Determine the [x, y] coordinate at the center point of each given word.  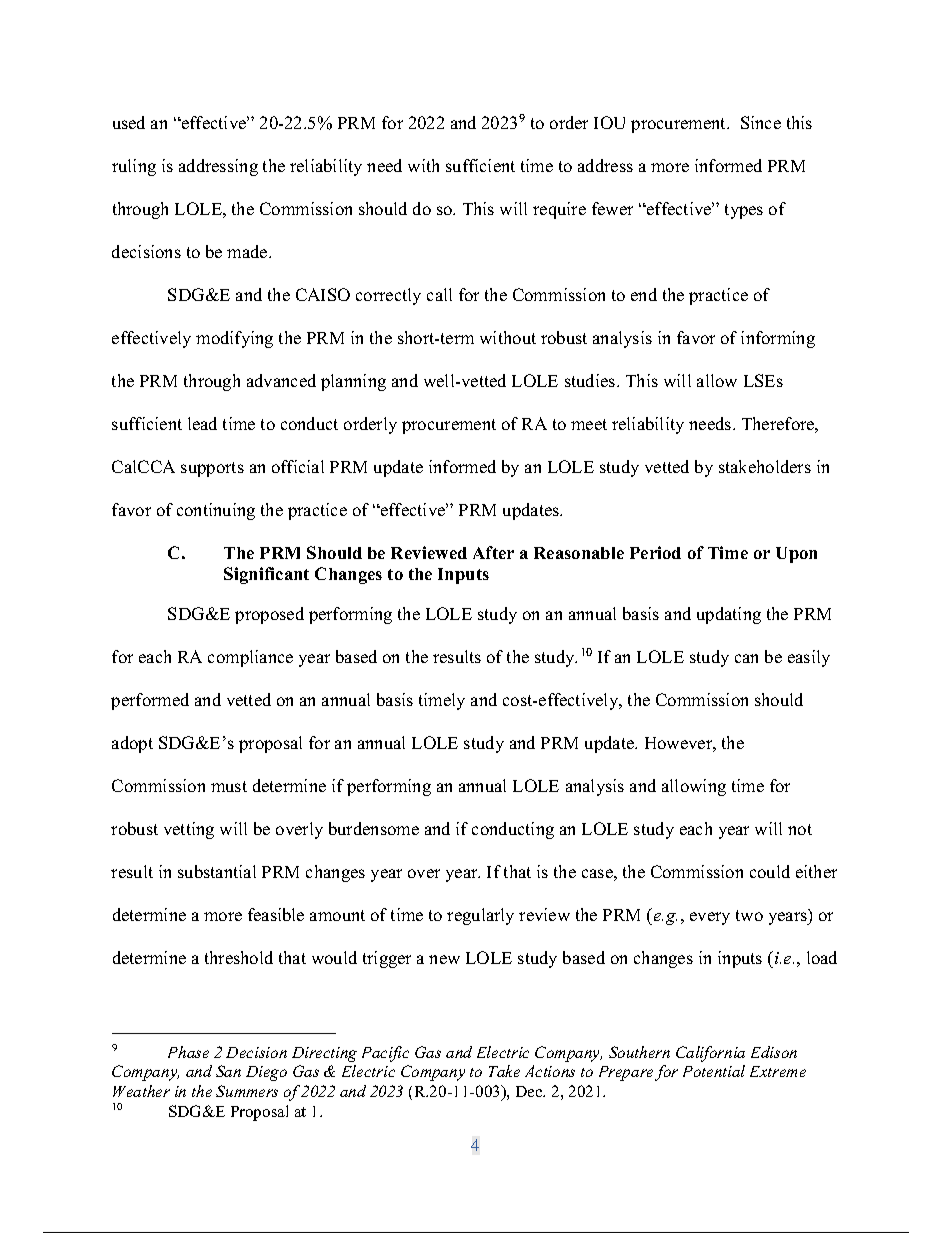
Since [761, 122]
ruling [134, 167]
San [228, 1071]
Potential [714, 1071]
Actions [550, 1071]
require [559, 210]
